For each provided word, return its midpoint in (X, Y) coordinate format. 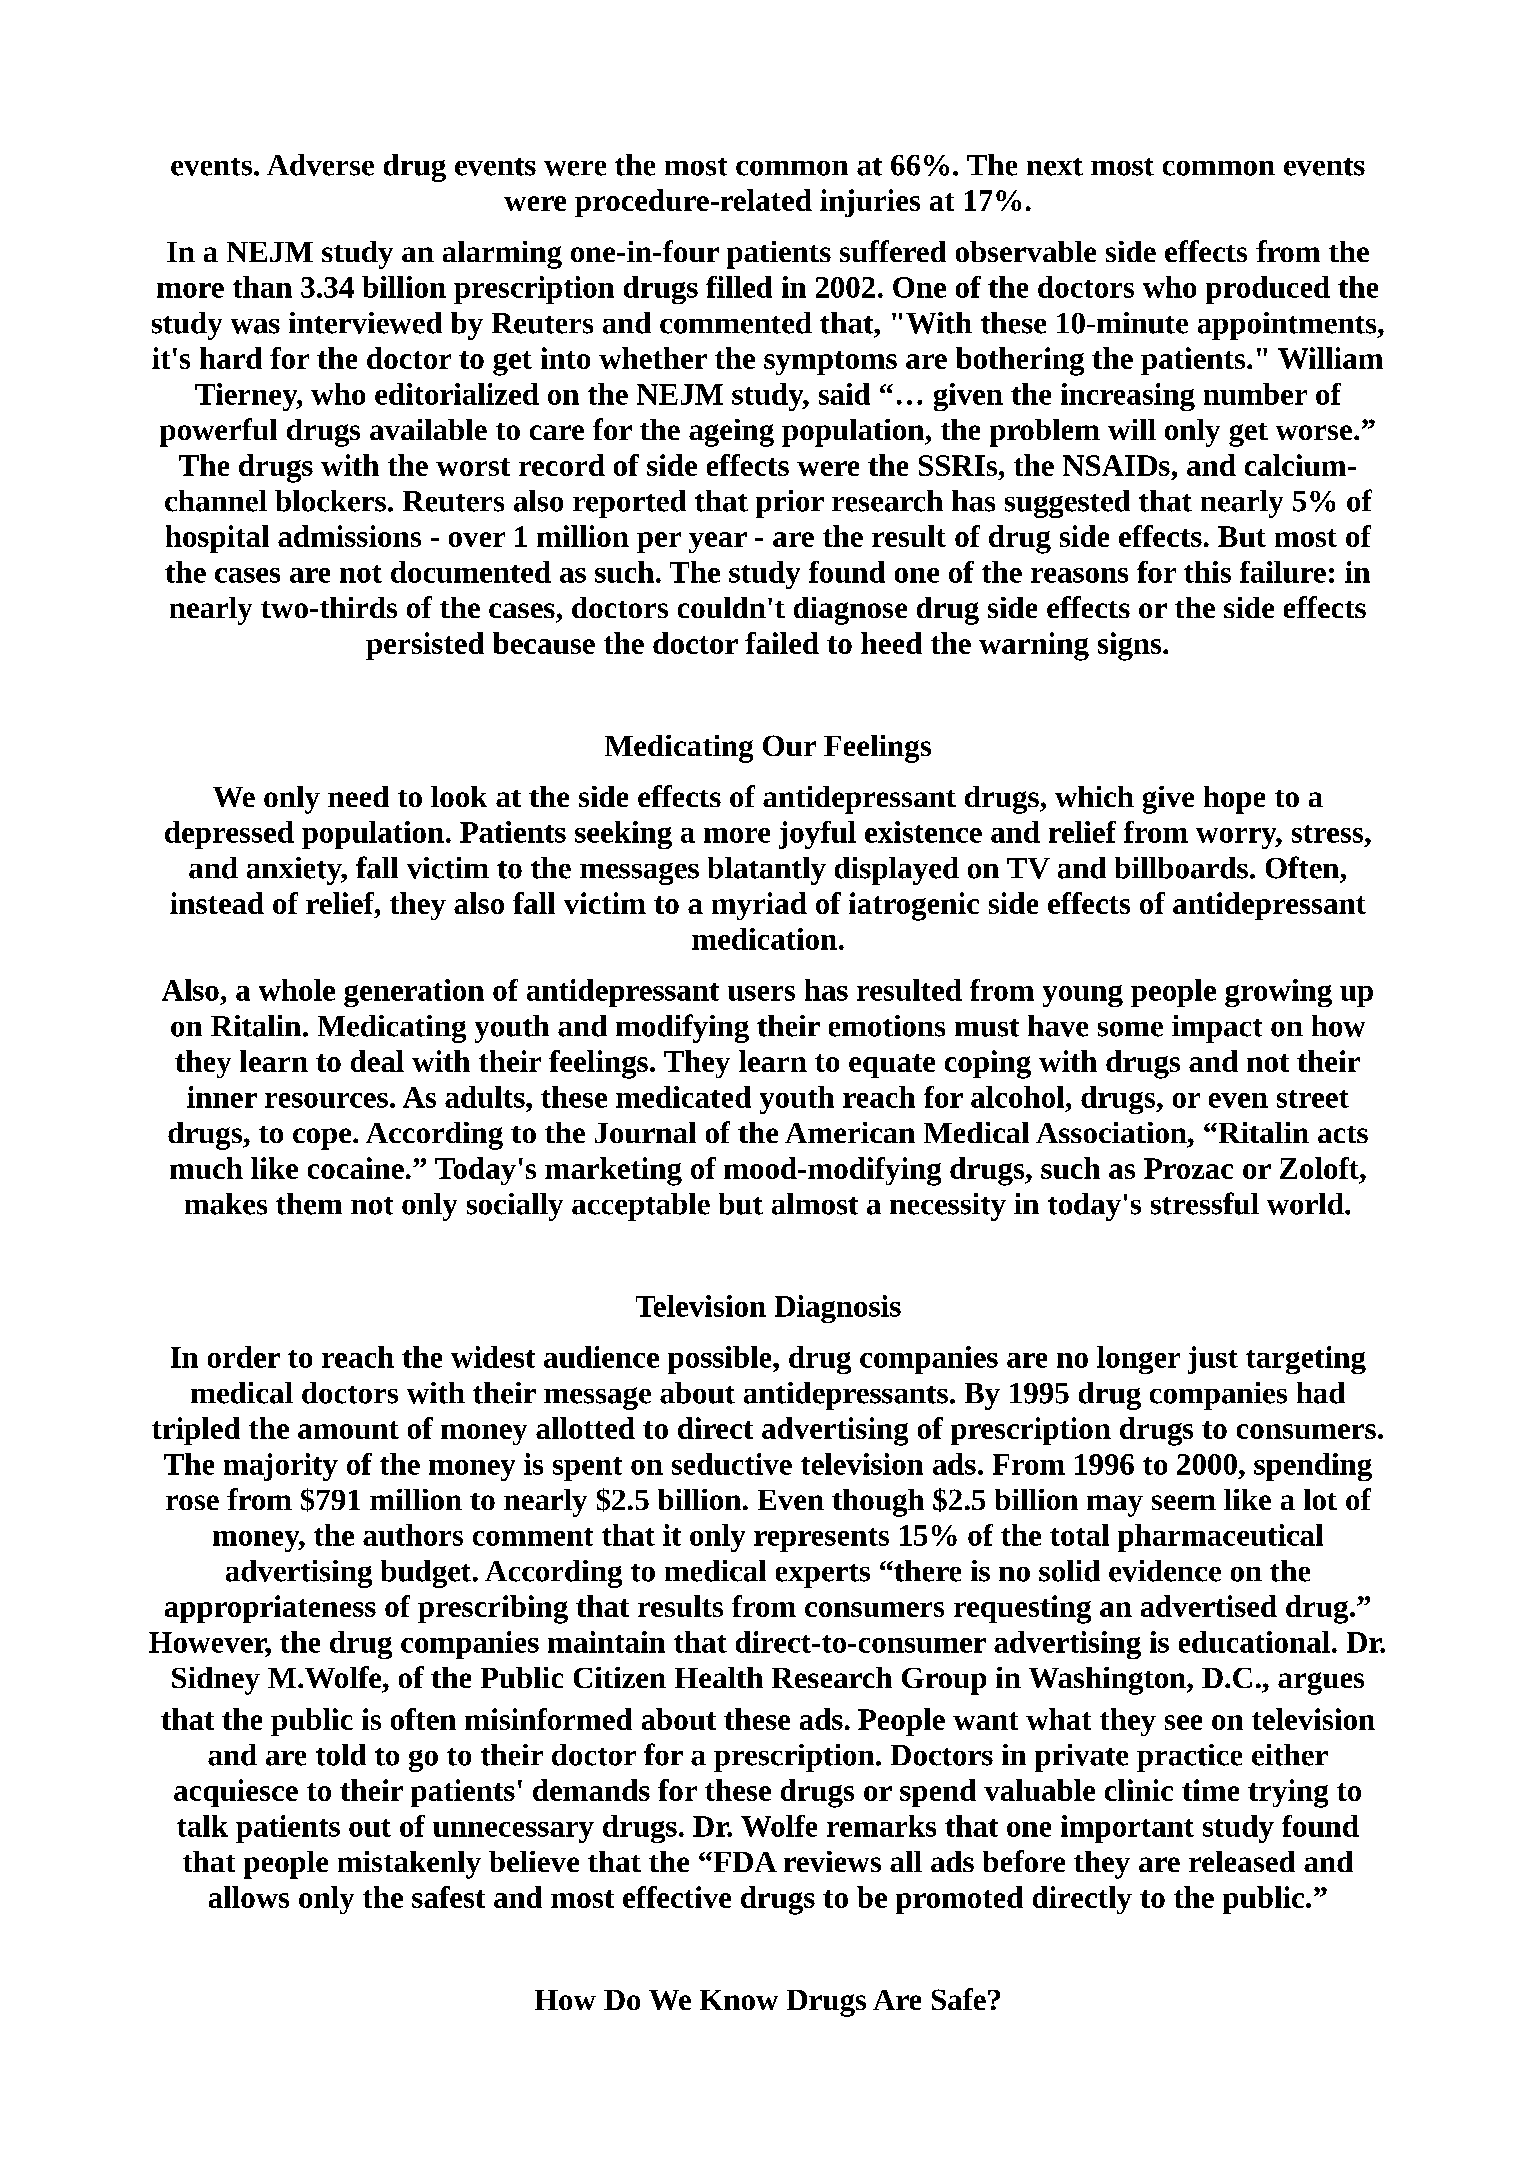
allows (249, 1897)
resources (326, 1100)
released (1242, 1861)
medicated (683, 1097)
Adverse (320, 165)
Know (739, 2000)
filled (739, 287)
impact (1217, 1029)
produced (1268, 290)
